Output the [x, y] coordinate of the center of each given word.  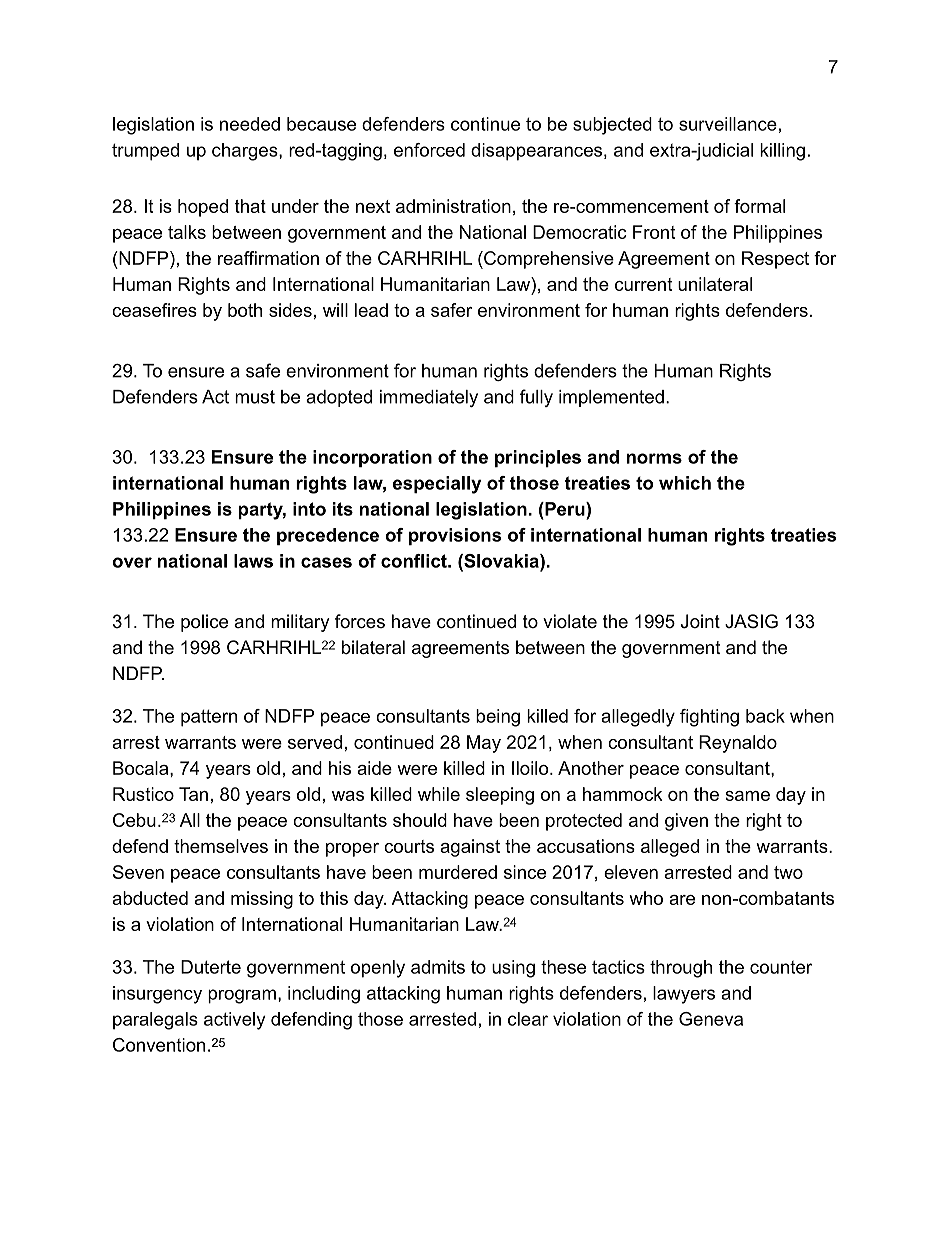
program [242, 996]
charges [246, 152]
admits [438, 967]
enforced [429, 150]
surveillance [728, 124]
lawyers [684, 995]
